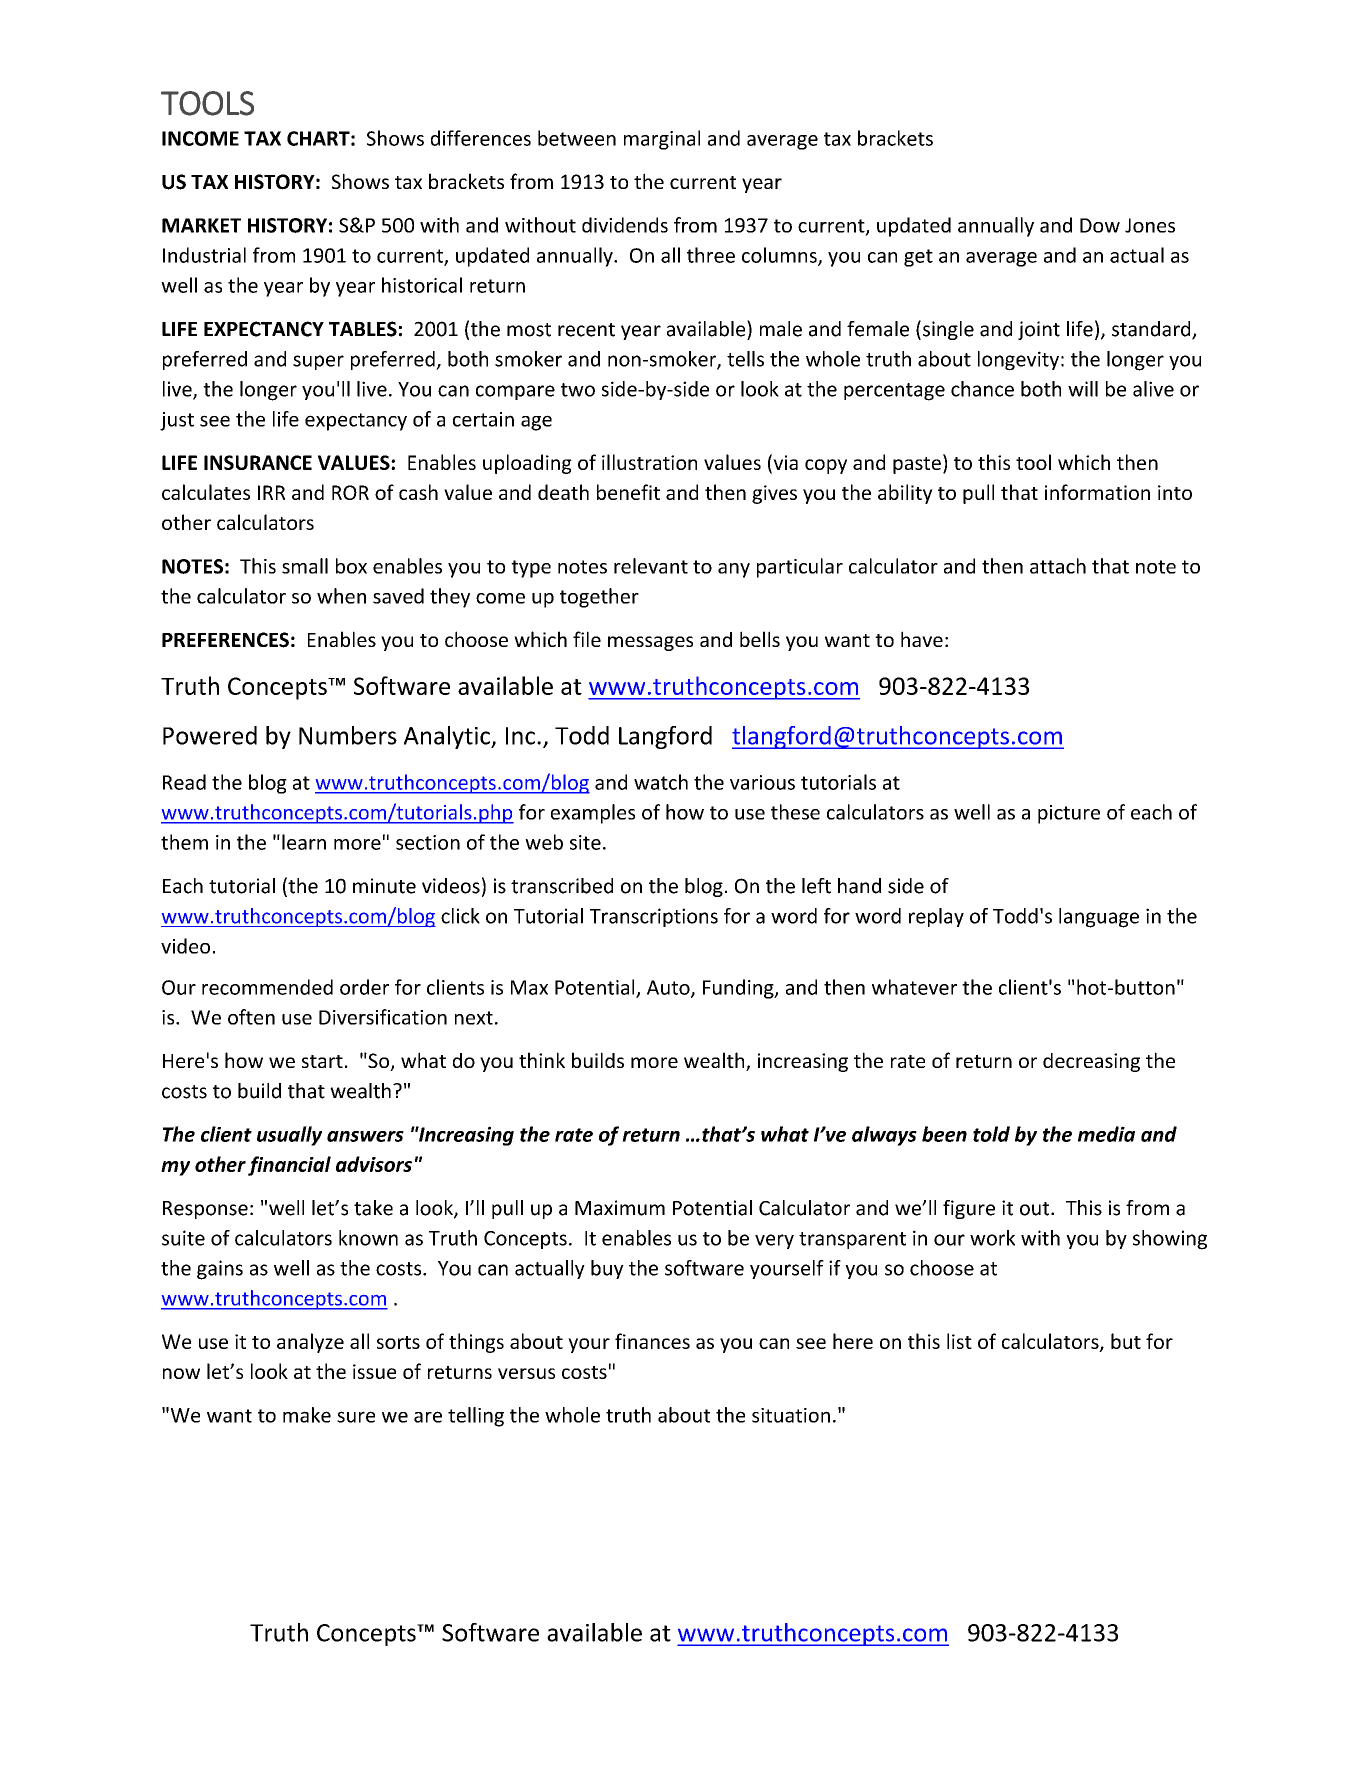 The image size is (1370, 1773). I want to click on MARKET, so click(201, 225).
